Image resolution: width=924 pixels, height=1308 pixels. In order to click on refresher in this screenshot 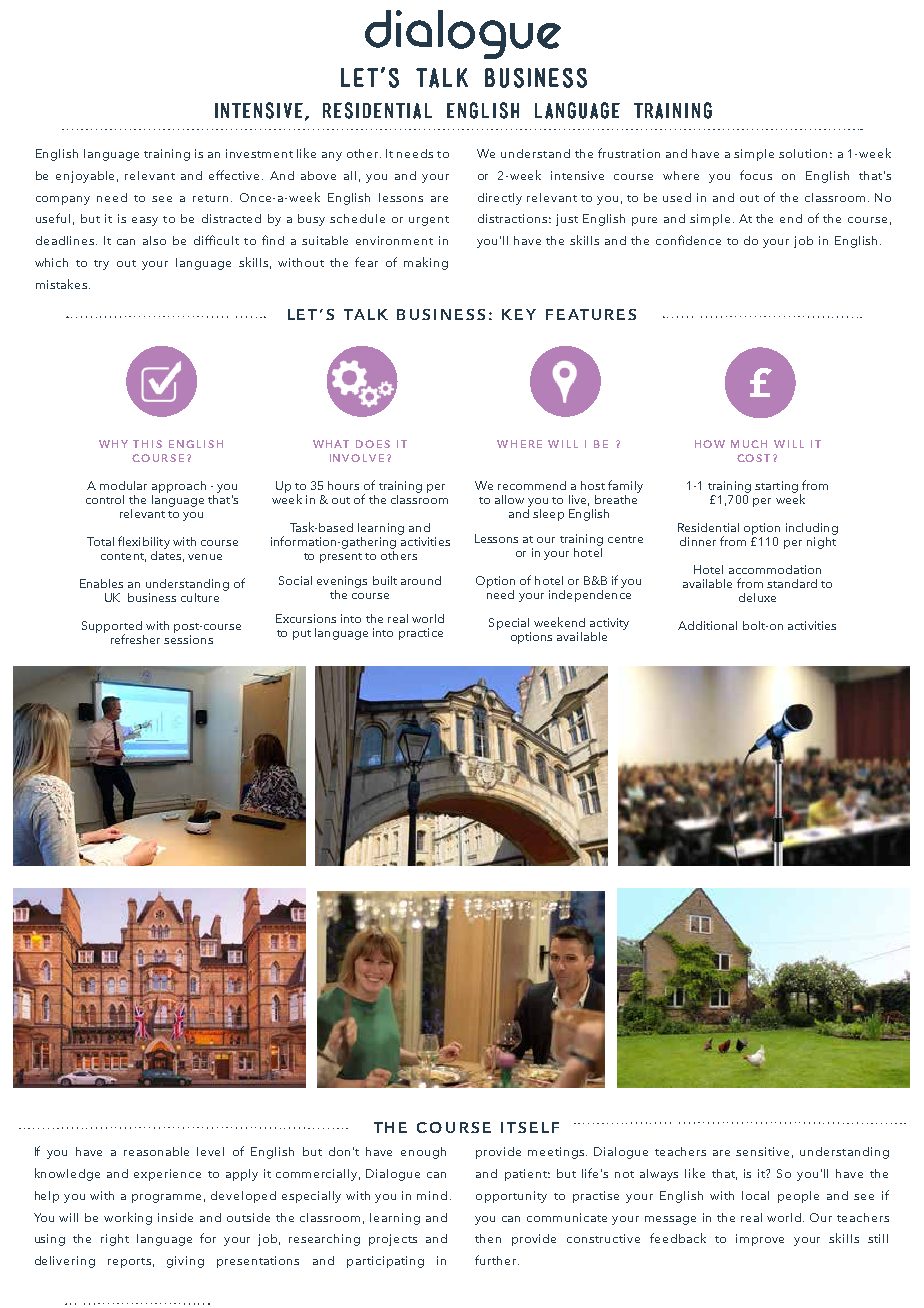, I will do `click(135, 639)`.
